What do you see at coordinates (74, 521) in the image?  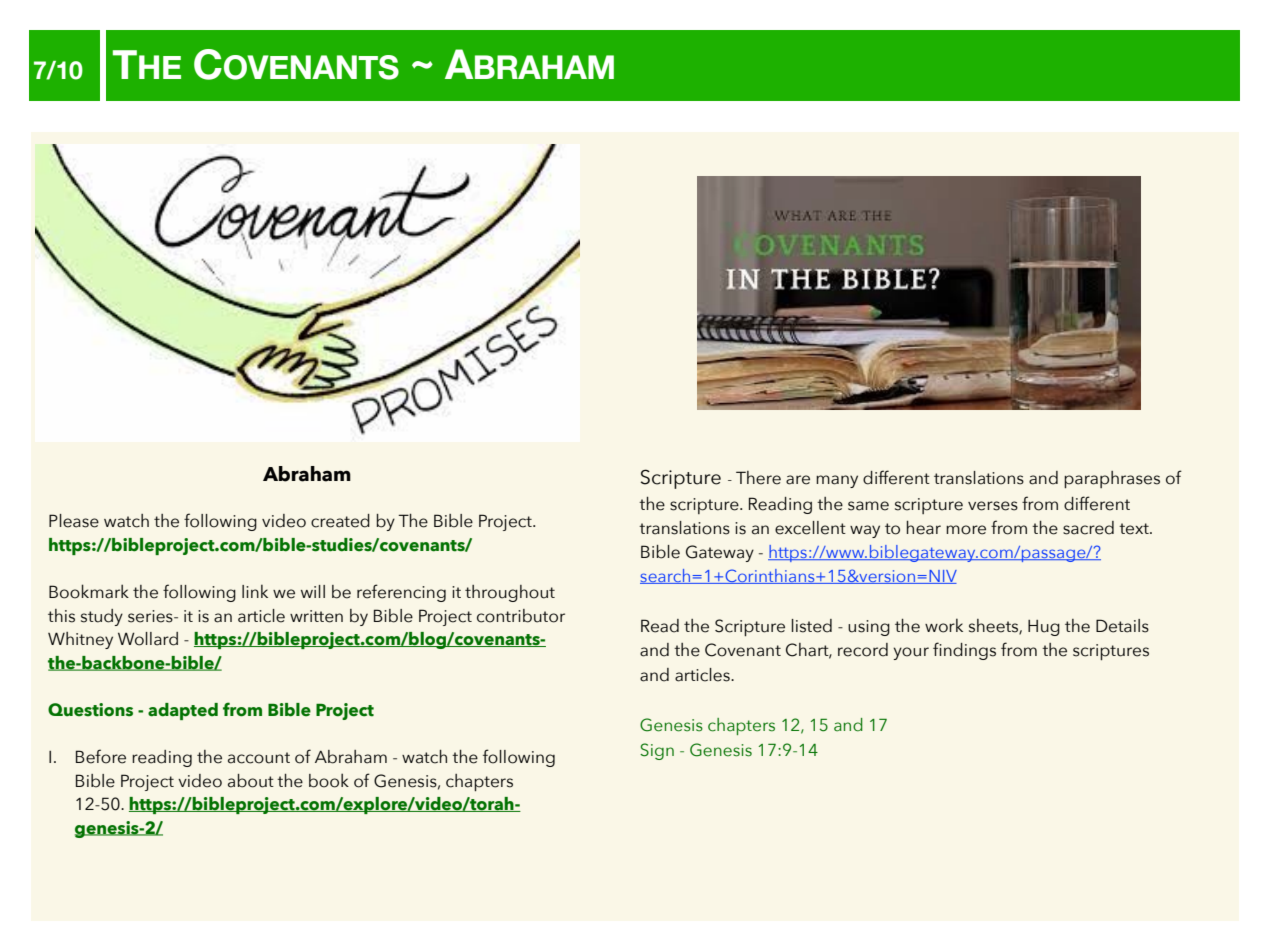 I see `Please` at bounding box center [74, 521].
